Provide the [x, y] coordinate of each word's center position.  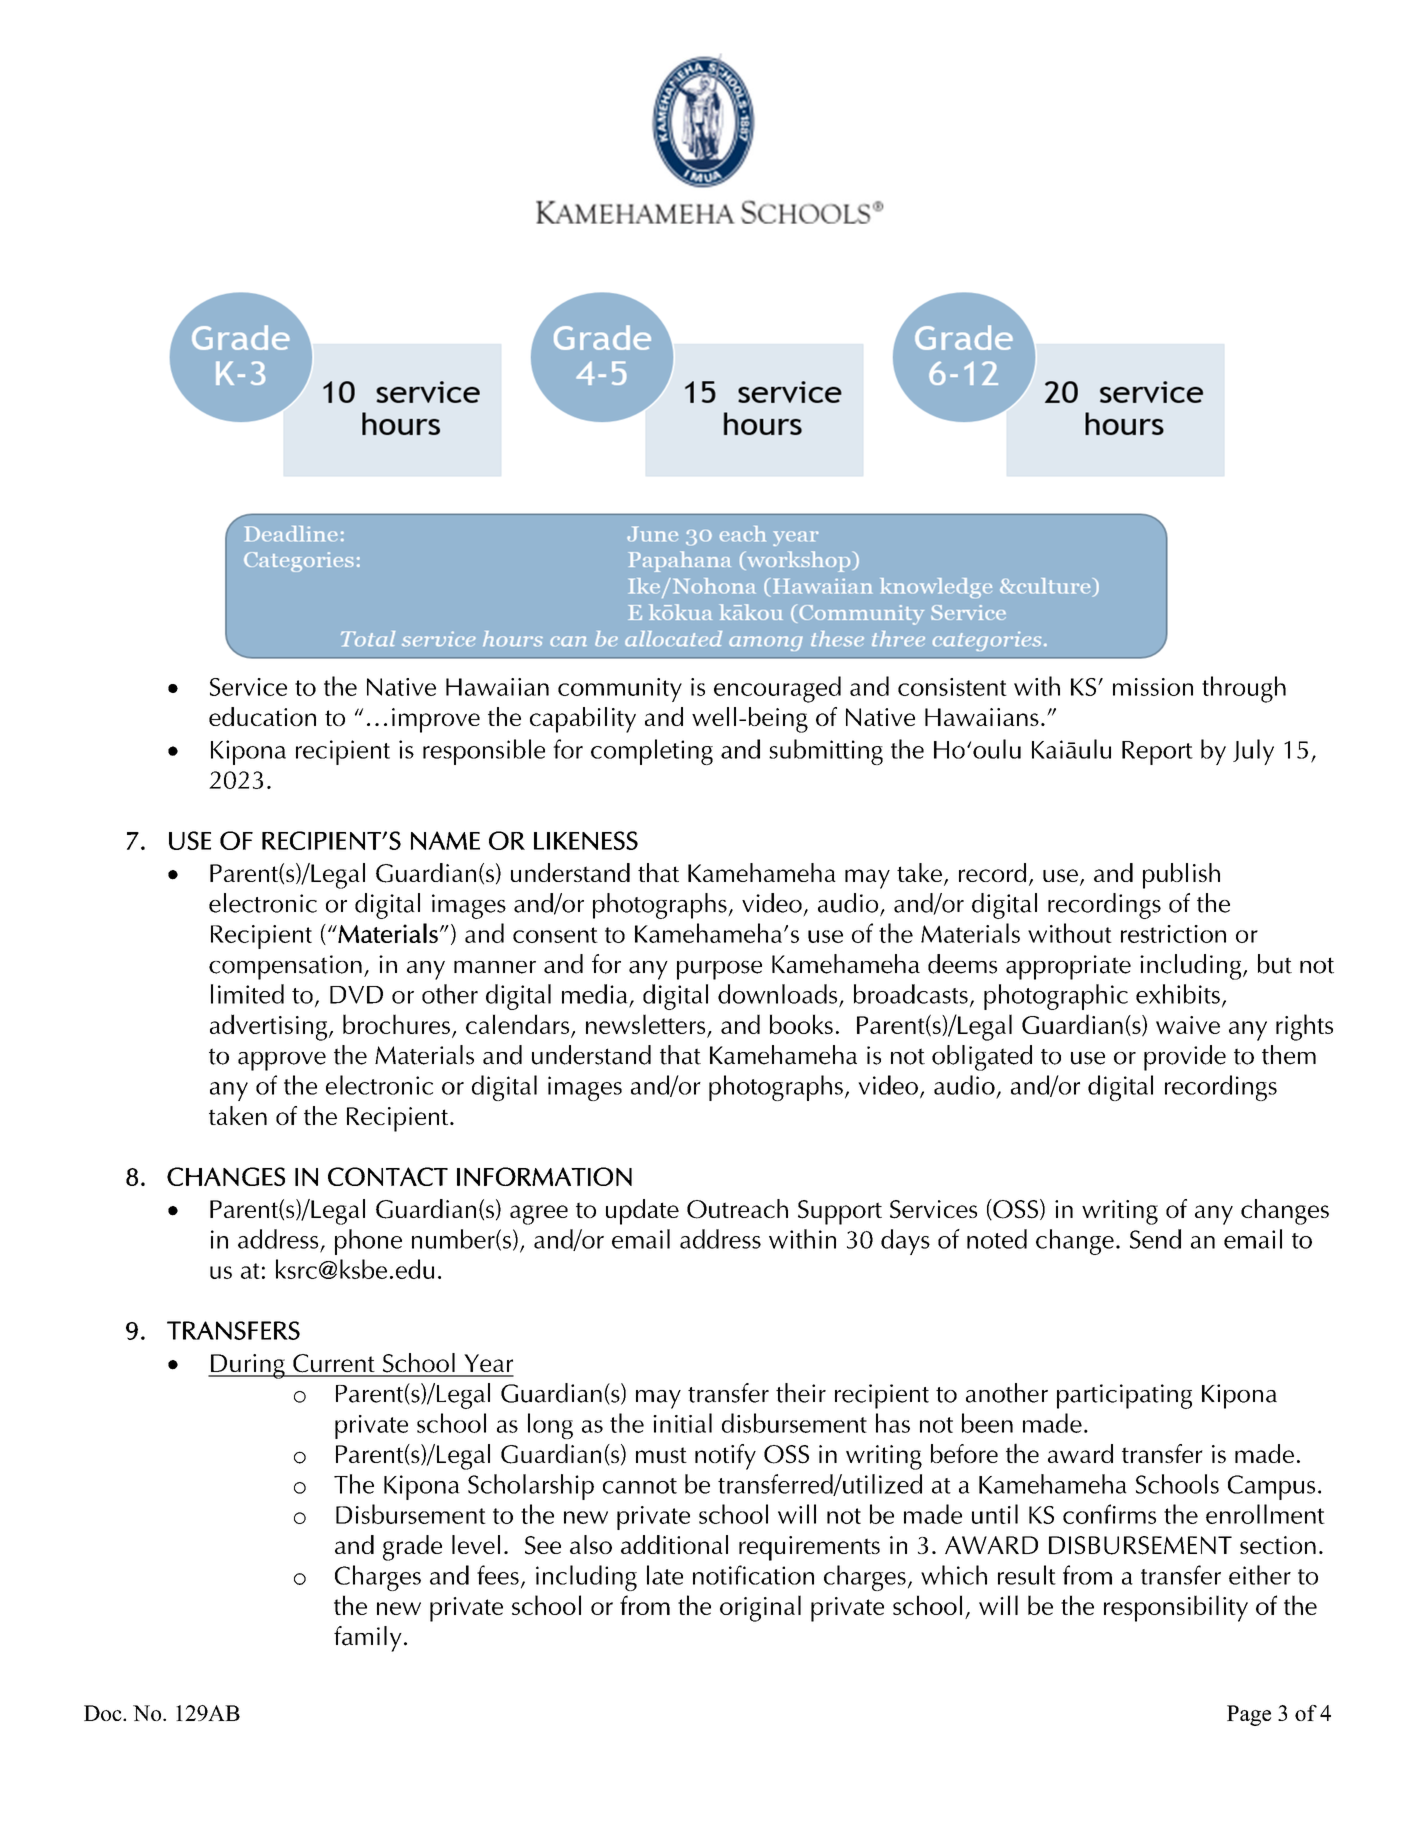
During [248, 1366]
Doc [104, 1713]
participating [1124, 1396]
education [262, 716]
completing [652, 752]
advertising [268, 1027]
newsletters [645, 1024]
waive [1188, 1025]
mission [1153, 687]
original [760, 1608]
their [801, 1393]
